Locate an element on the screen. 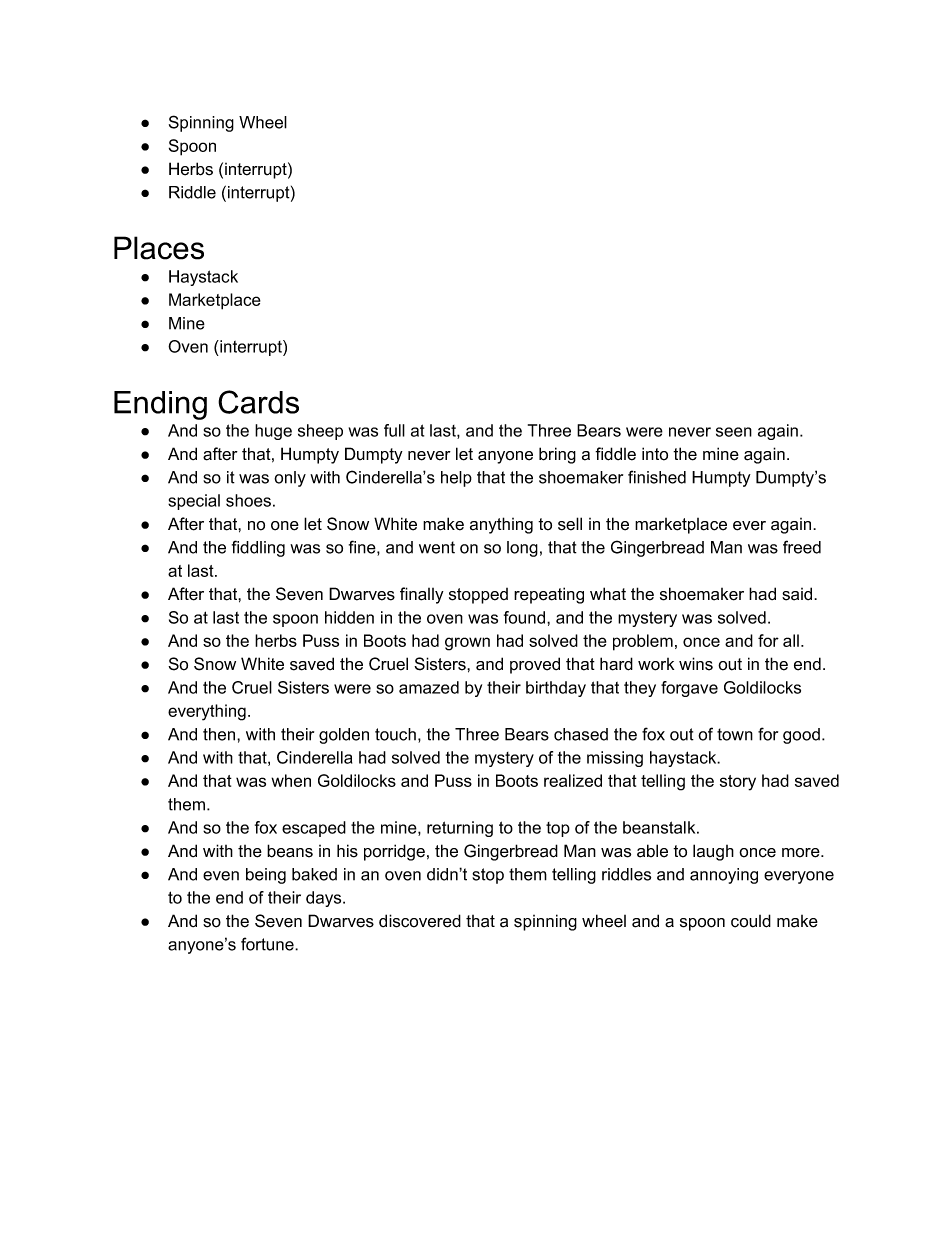 The image size is (952, 1233). seen is located at coordinates (734, 432).
